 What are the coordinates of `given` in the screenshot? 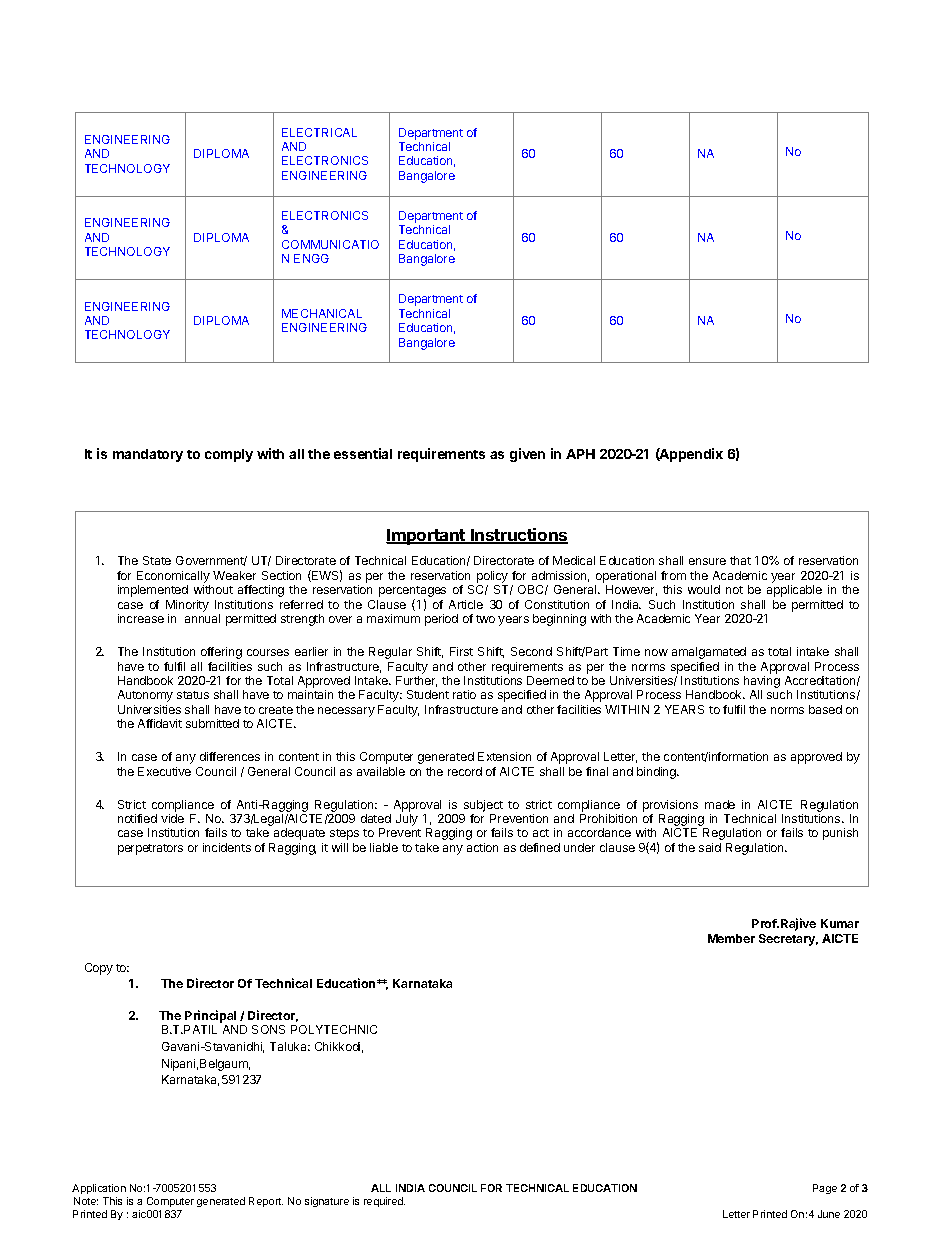 It's located at (527, 455).
